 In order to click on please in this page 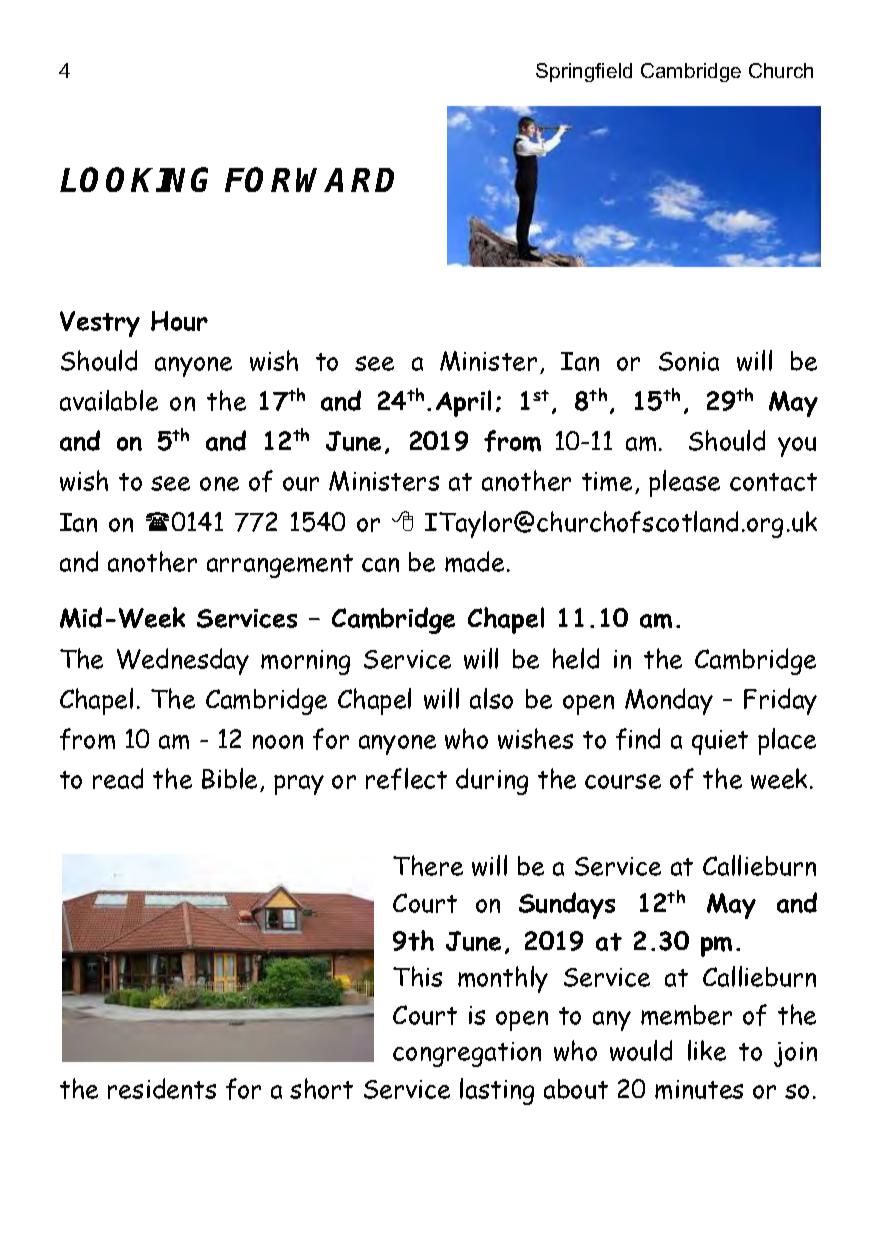, I will do `click(684, 483)`.
